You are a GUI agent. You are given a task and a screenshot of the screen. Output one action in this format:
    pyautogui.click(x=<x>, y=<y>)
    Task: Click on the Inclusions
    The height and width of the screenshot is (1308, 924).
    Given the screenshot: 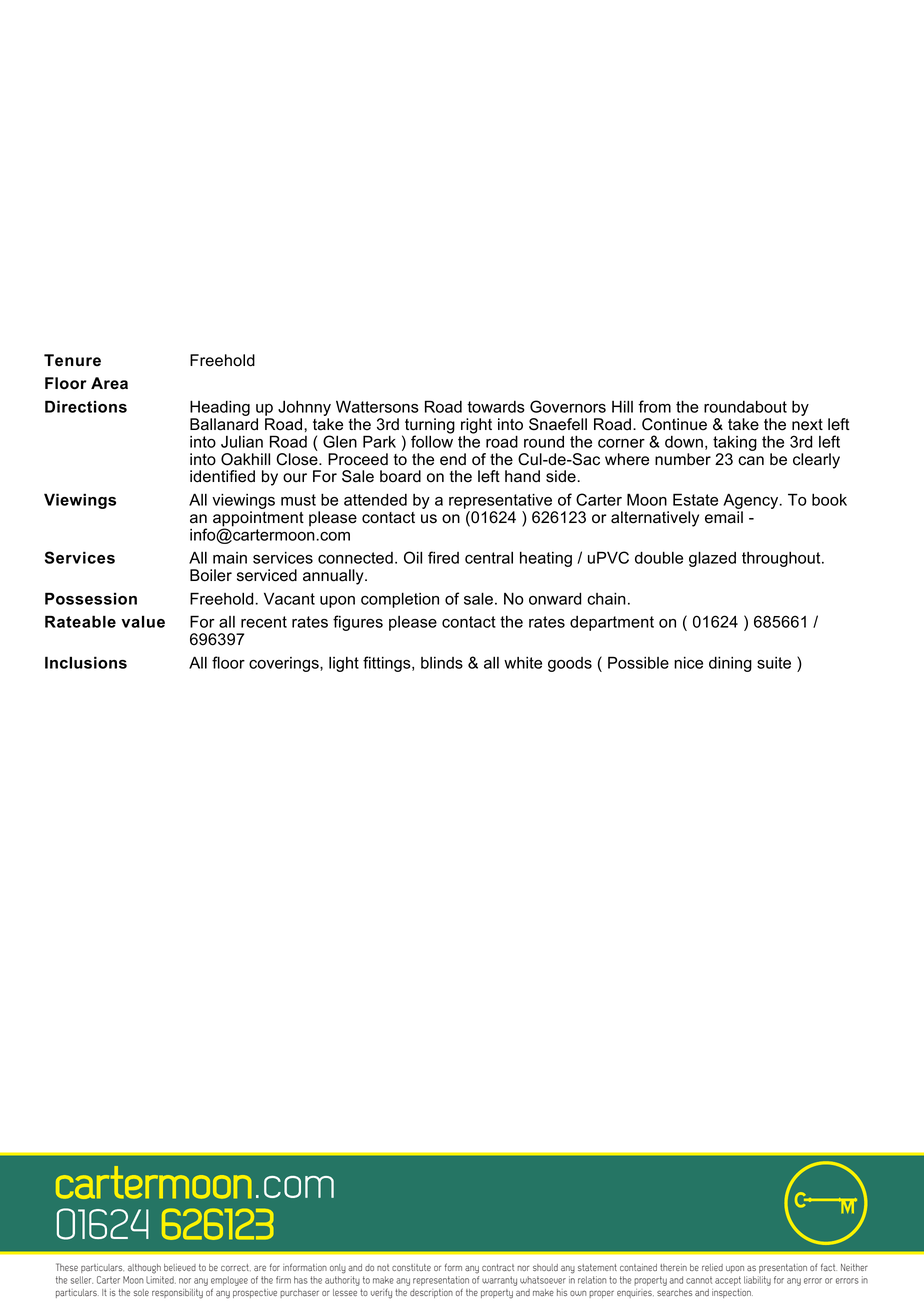 What is the action you would take?
    pyautogui.click(x=86, y=662)
